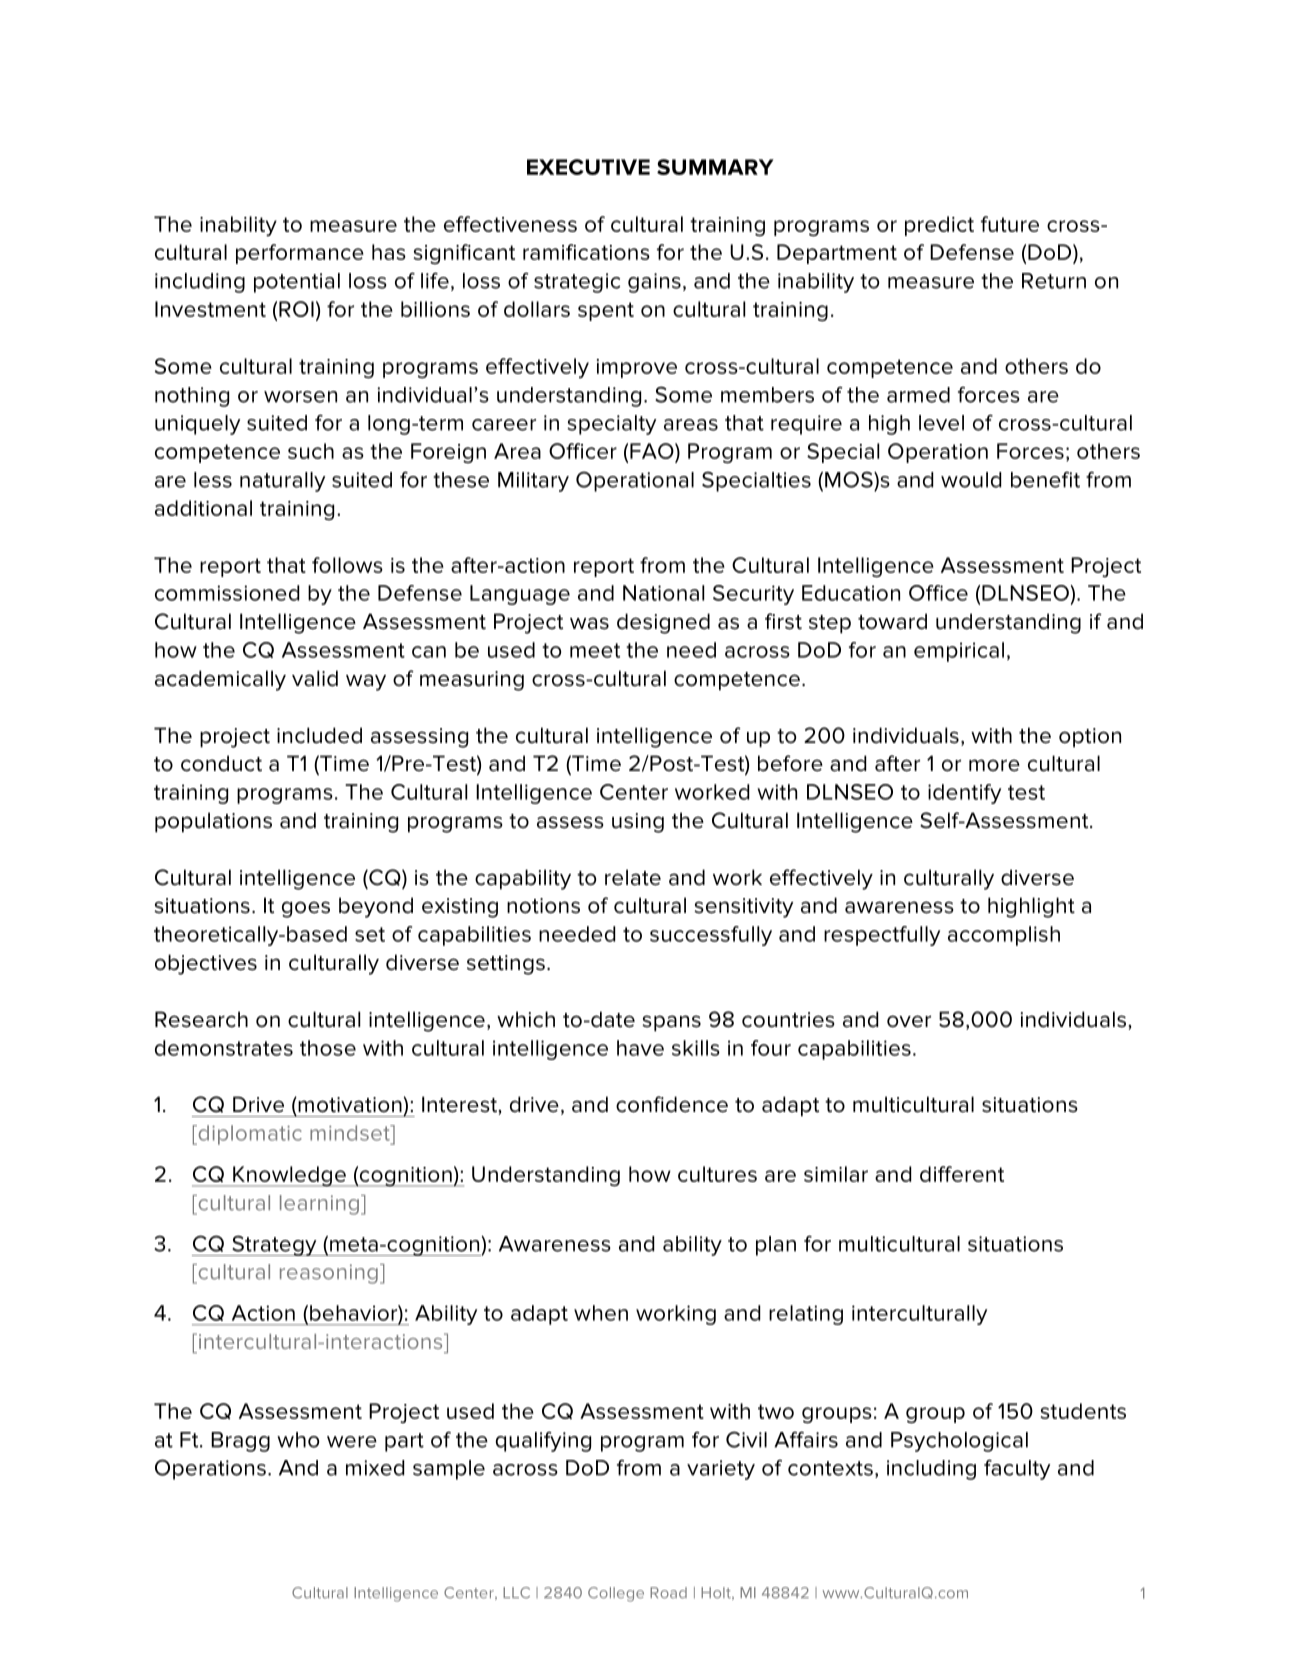  What do you see at coordinates (297, 283) in the screenshot?
I see `potential` at bounding box center [297, 283].
